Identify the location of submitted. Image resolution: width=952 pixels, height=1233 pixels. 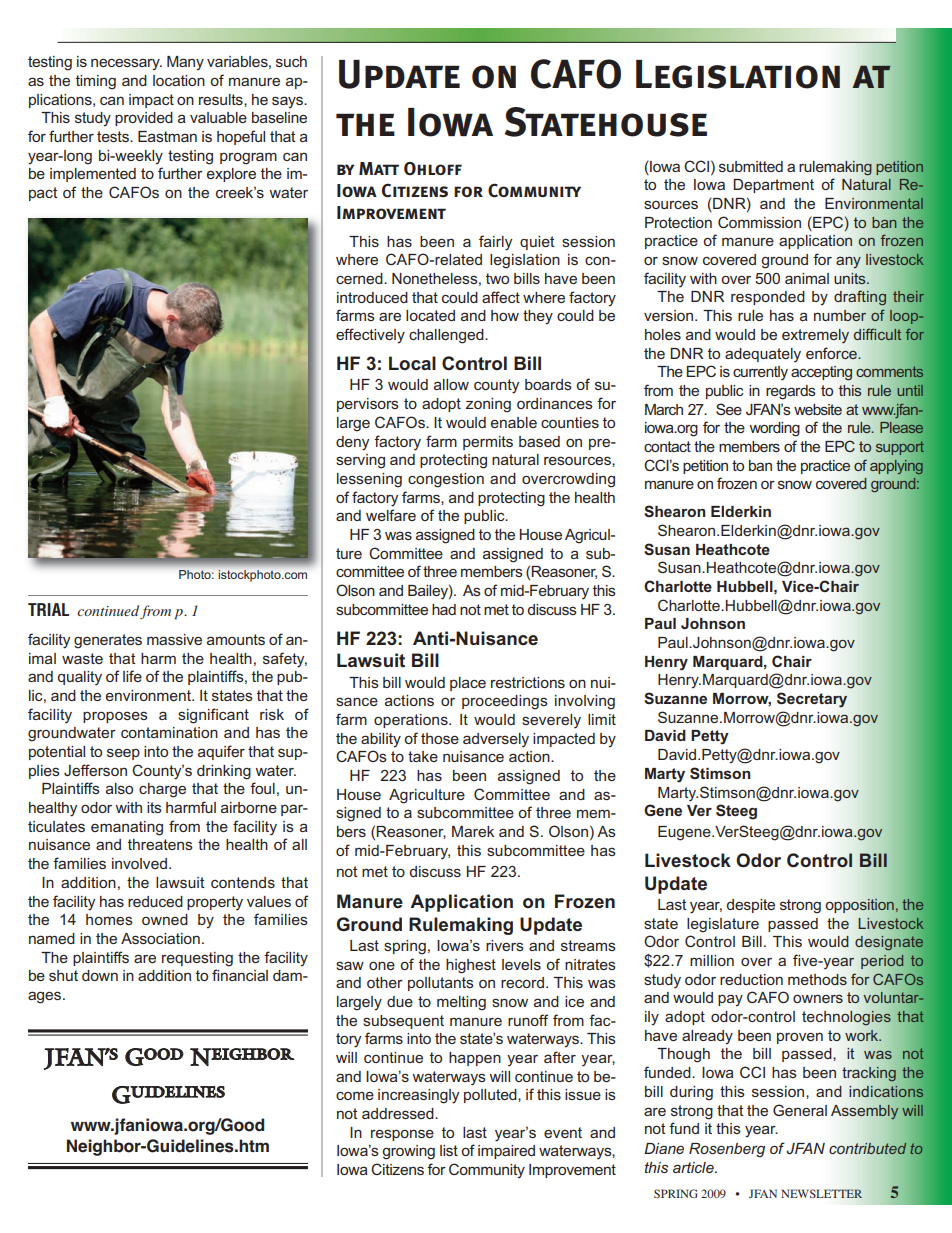
(751, 166).
